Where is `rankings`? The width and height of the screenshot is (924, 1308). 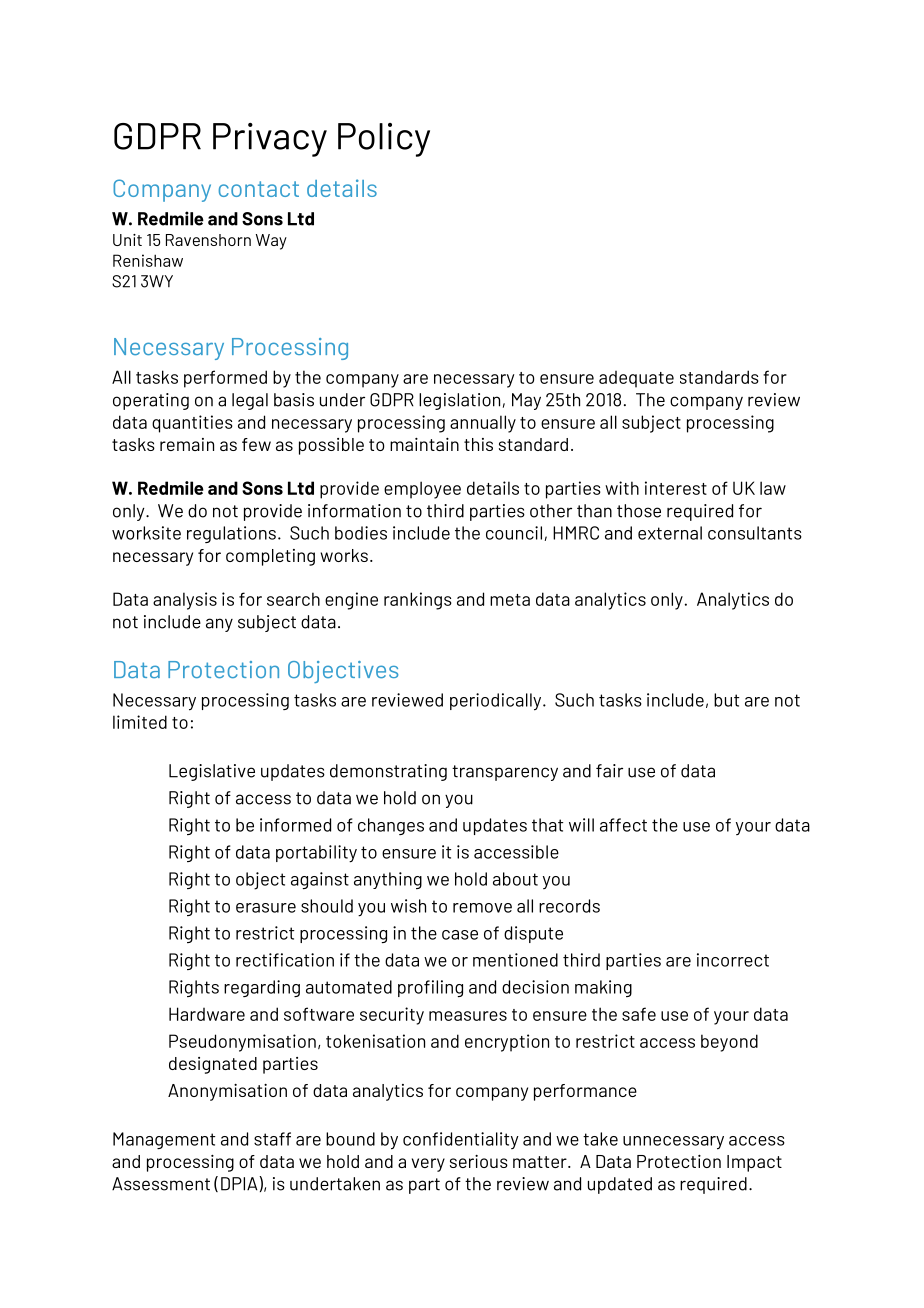
rankings is located at coordinates (418, 601).
